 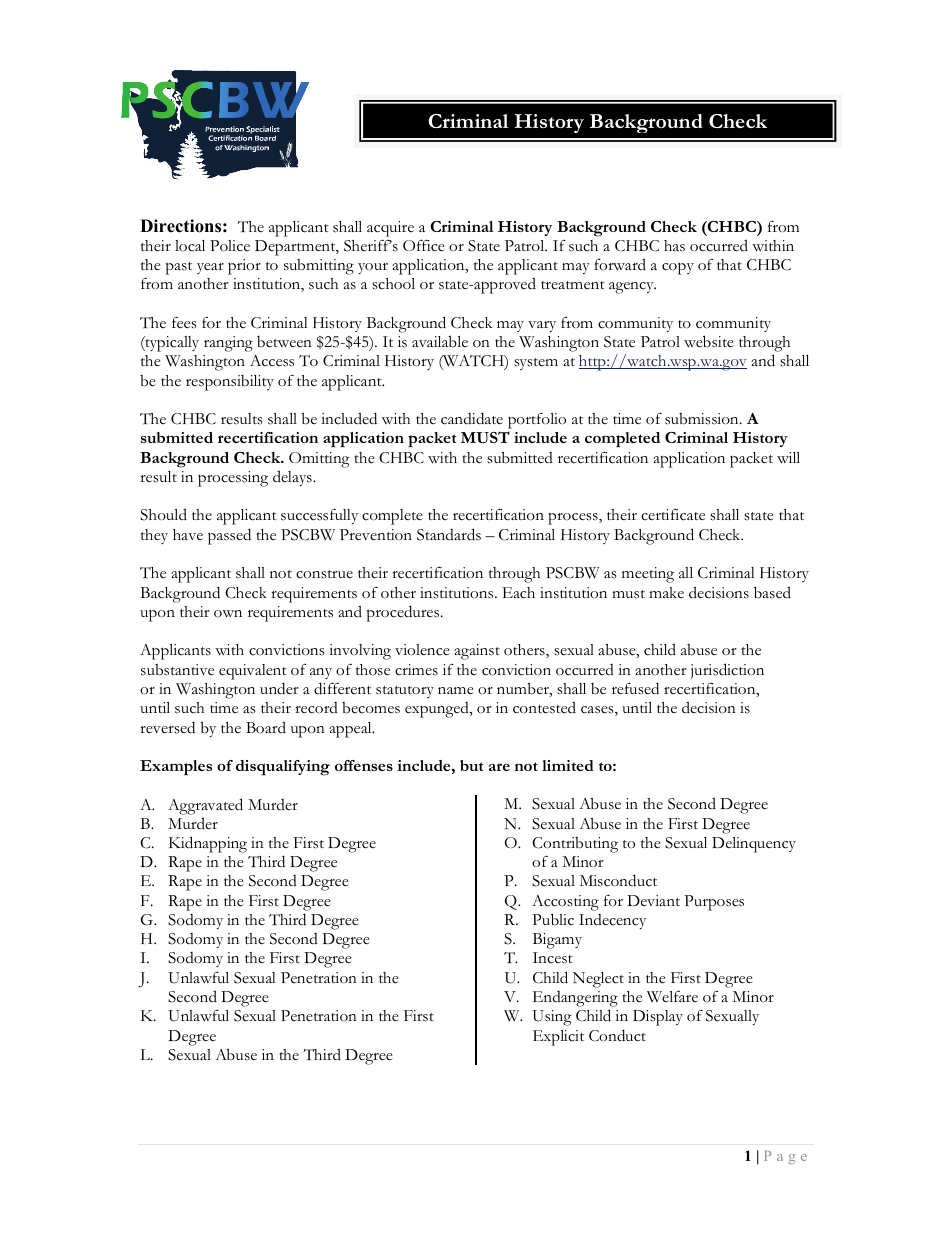 I want to click on Police, so click(x=230, y=246).
